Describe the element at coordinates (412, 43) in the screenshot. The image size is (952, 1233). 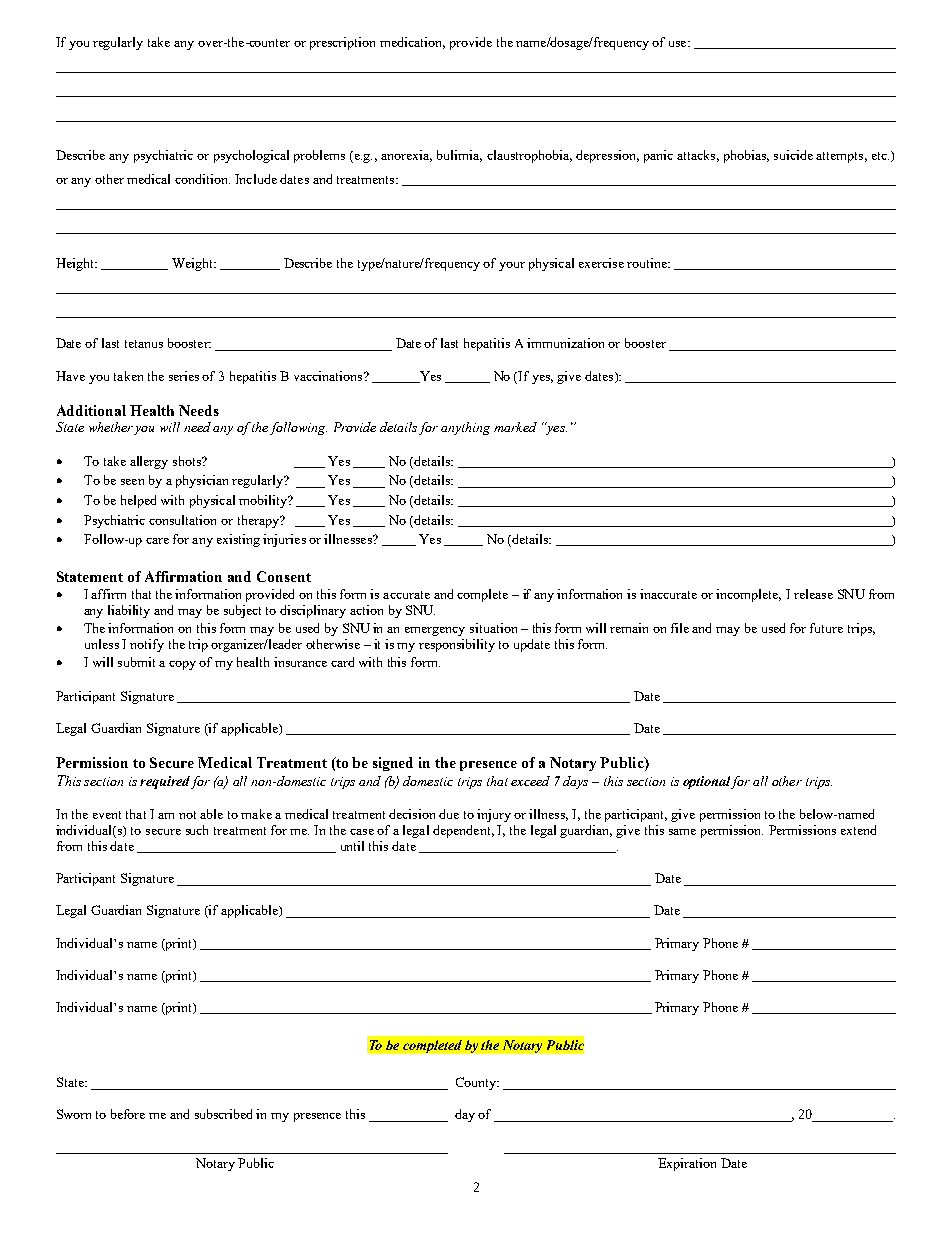
I see `medication` at that location.
